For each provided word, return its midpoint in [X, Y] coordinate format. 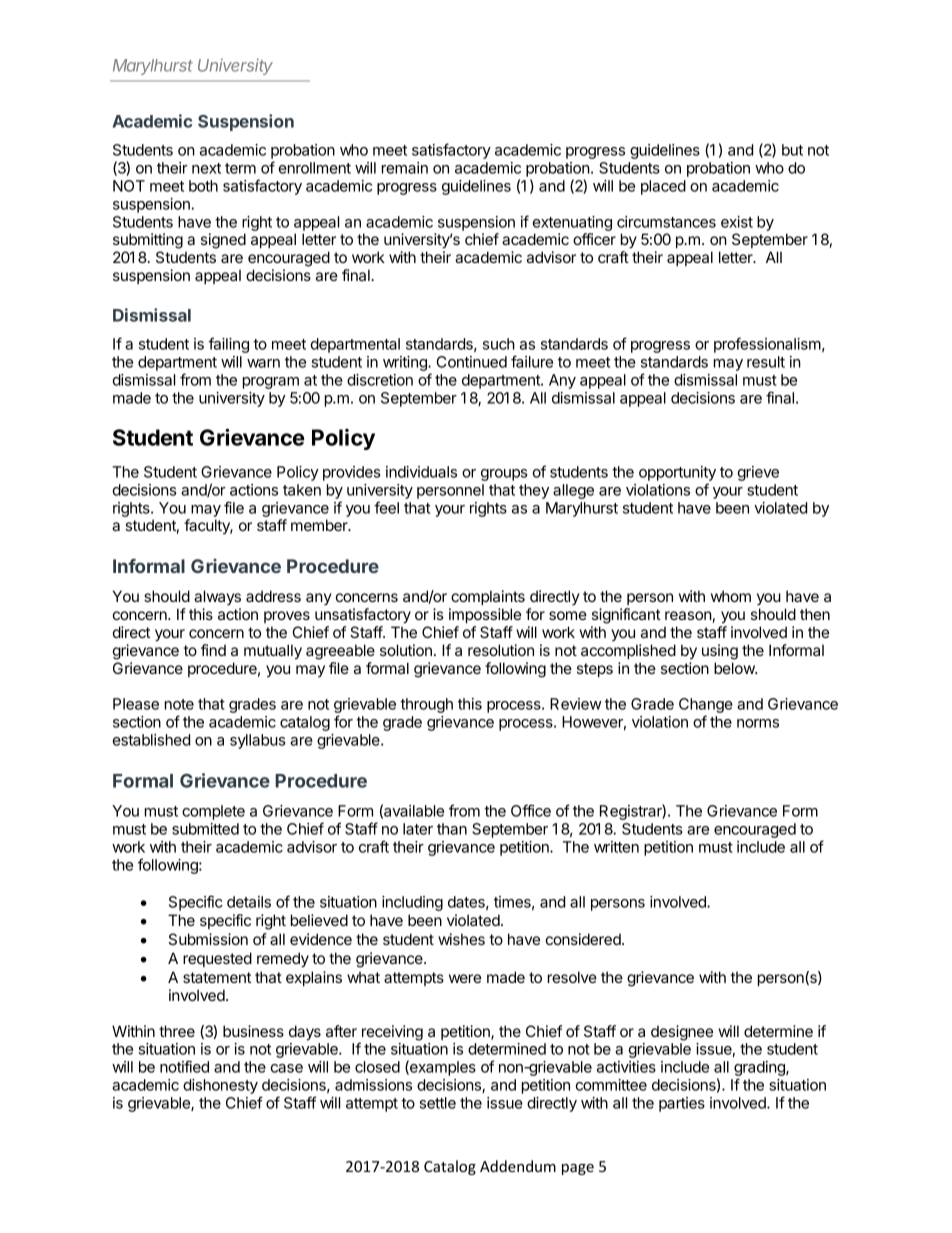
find [213, 650]
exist [737, 222]
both [203, 186]
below [735, 668]
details [249, 902]
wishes [461, 939]
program [271, 383]
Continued [472, 362]
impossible [485, 615]
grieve [758, 473]
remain [405, 168]
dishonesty [220, 1086]
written [616, 847]
